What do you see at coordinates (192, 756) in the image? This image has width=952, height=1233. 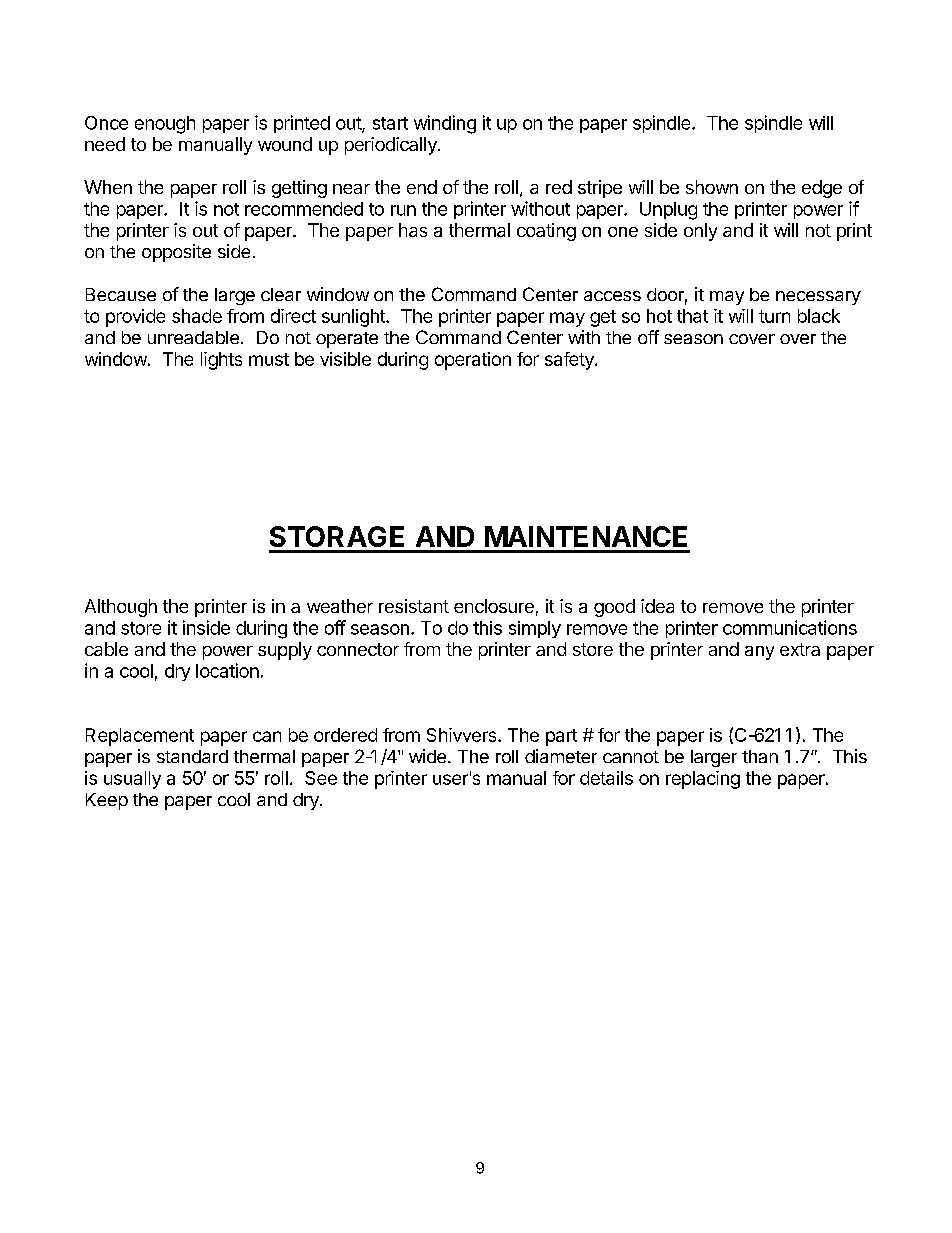 I see `standard` at bounding box center [192, 756].
